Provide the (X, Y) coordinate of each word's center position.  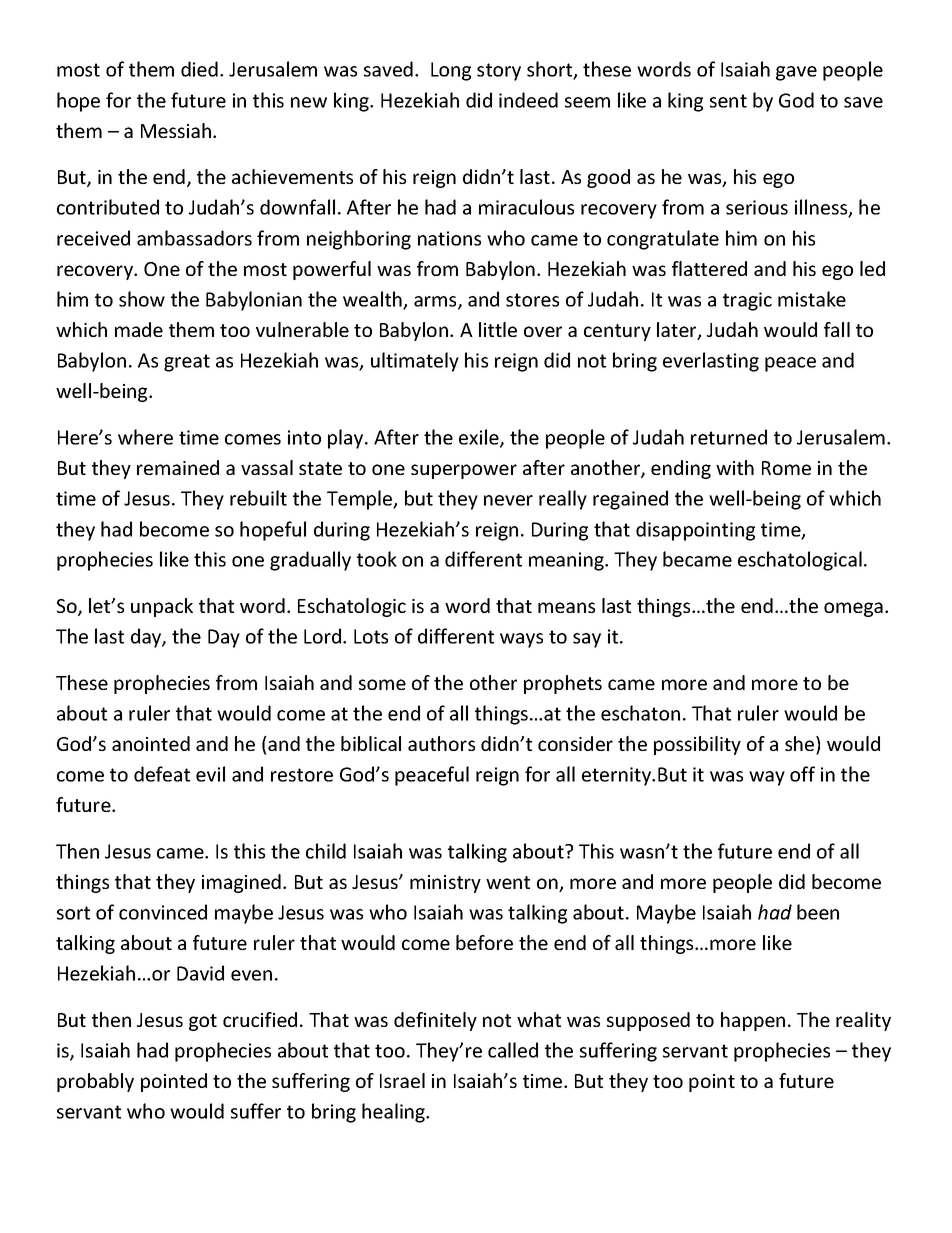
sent (728, 101)
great (187, 363)
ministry (445, 884)
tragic (747, 301)
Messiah (176, 130)
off (802, 774)
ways (521, 640)
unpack (162, 607)
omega (853, 609)
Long (451, 71)
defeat (162, 774)
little (498, 329)
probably (95, 1082)
